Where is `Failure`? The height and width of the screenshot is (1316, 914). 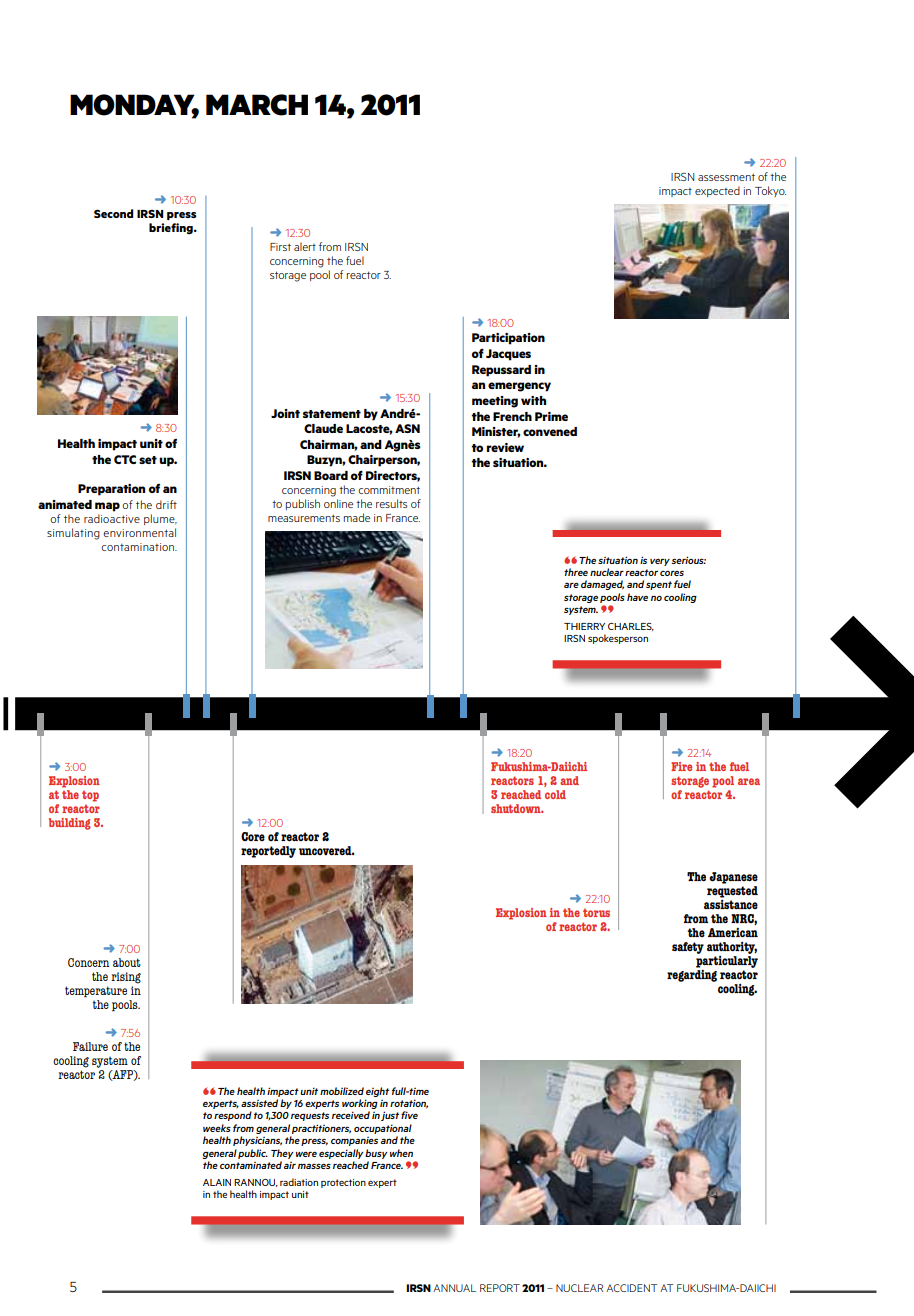
Failure is located at coordinates (90, 1046).
